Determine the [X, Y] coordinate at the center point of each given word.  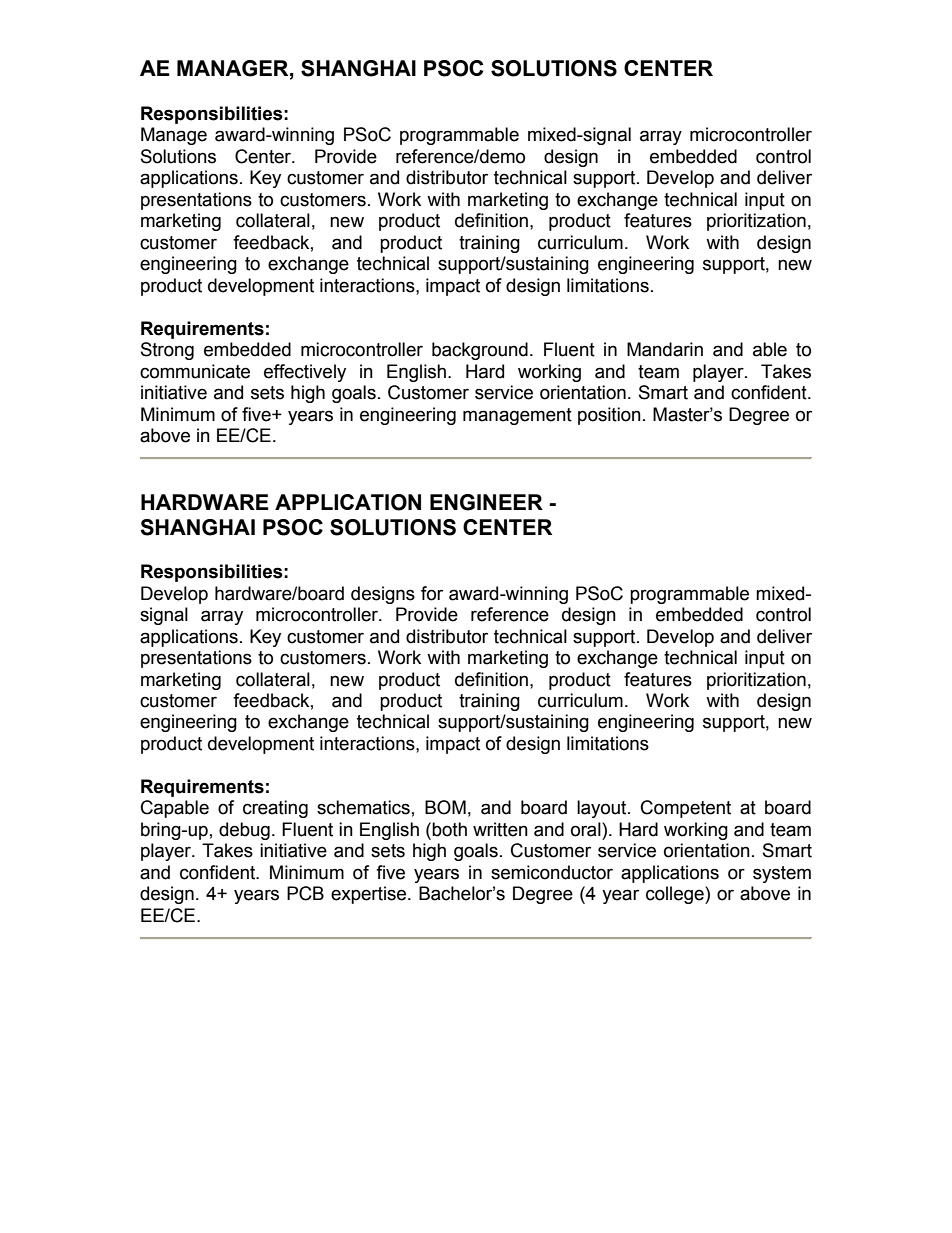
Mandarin [665, 349]
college [676, 895]
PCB [305, 893]
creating [275, 809]
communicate [195, 371]
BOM [445, 807]
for [432, 593]
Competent [686, 809]
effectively [305, 373]
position [609, 416]
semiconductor [552, 872]
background [480, 351]
